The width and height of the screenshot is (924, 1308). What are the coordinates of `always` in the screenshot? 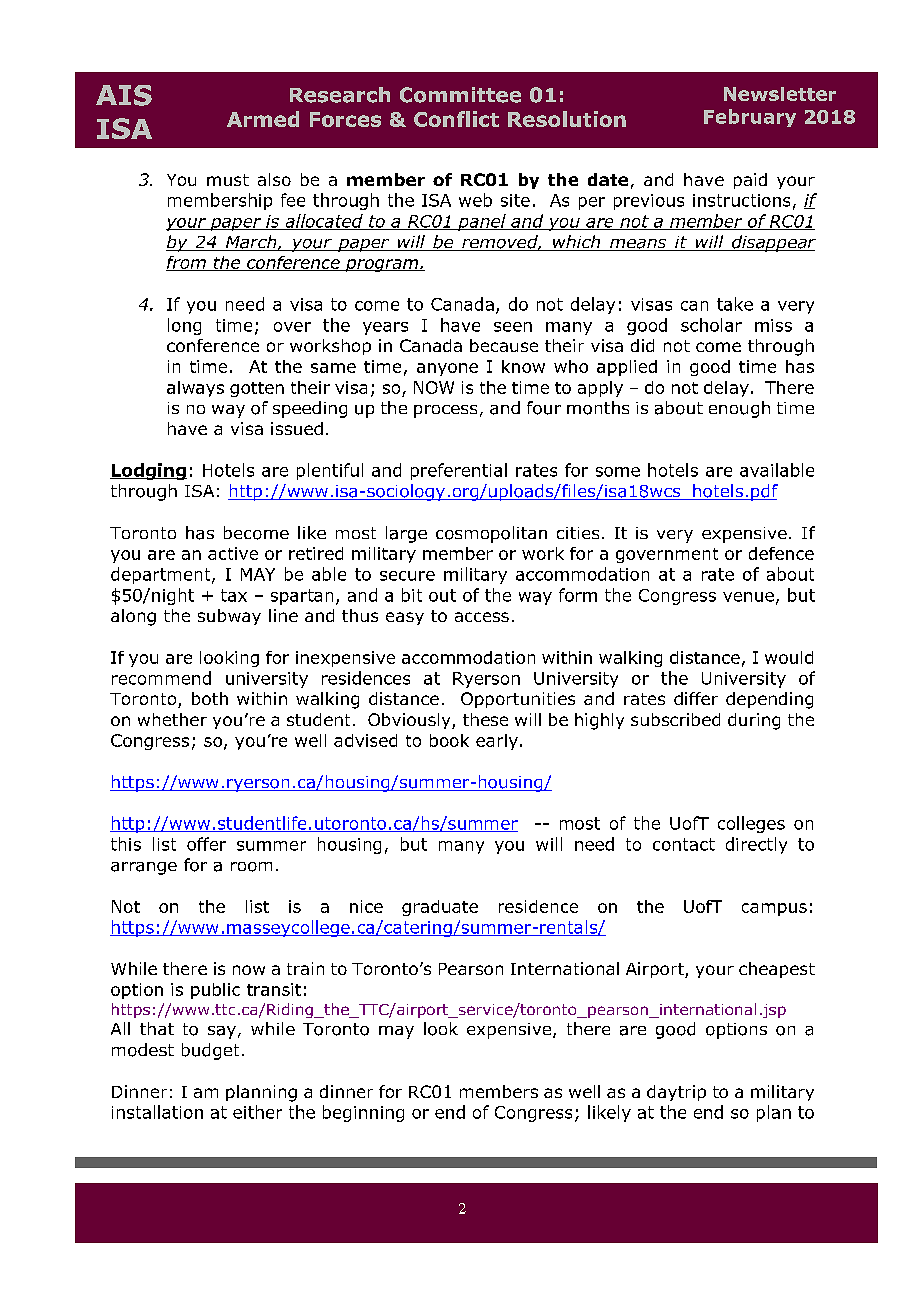 It's located at (195, 389).
